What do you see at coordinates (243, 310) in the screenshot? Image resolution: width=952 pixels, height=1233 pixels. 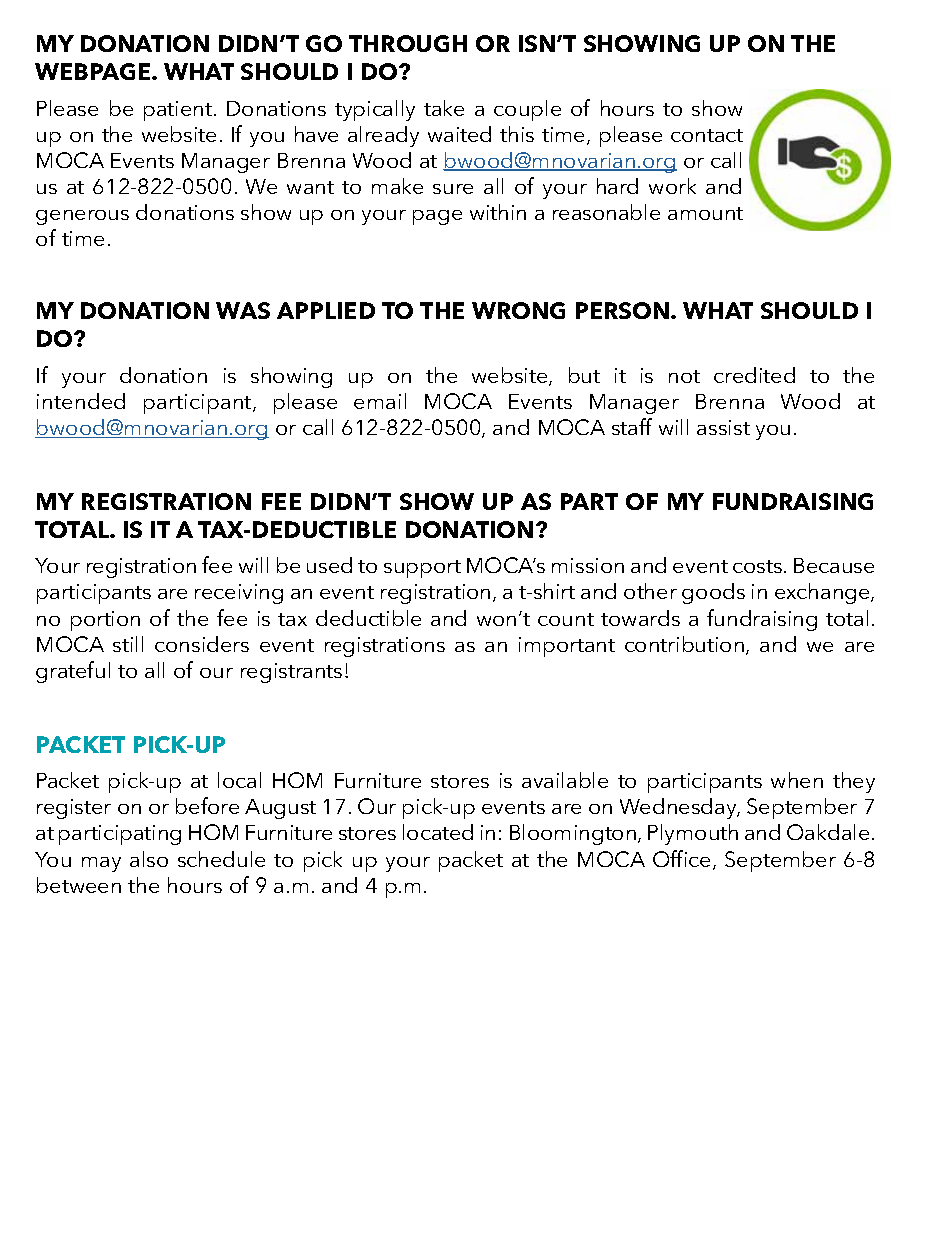 I see `WAS` at bounding box center [243, 310].
